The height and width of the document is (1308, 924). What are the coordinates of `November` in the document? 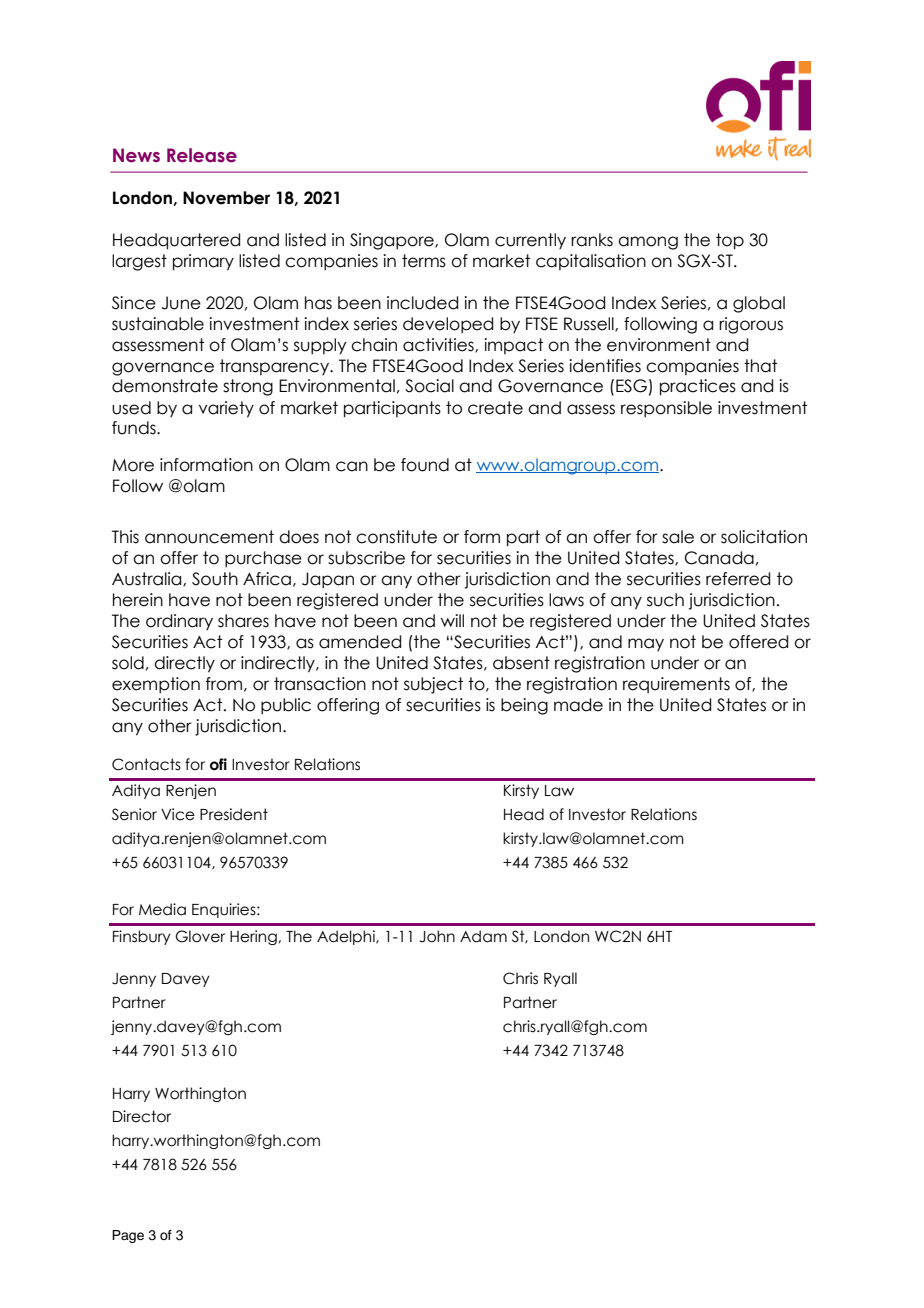 It's located at (226, 198).
